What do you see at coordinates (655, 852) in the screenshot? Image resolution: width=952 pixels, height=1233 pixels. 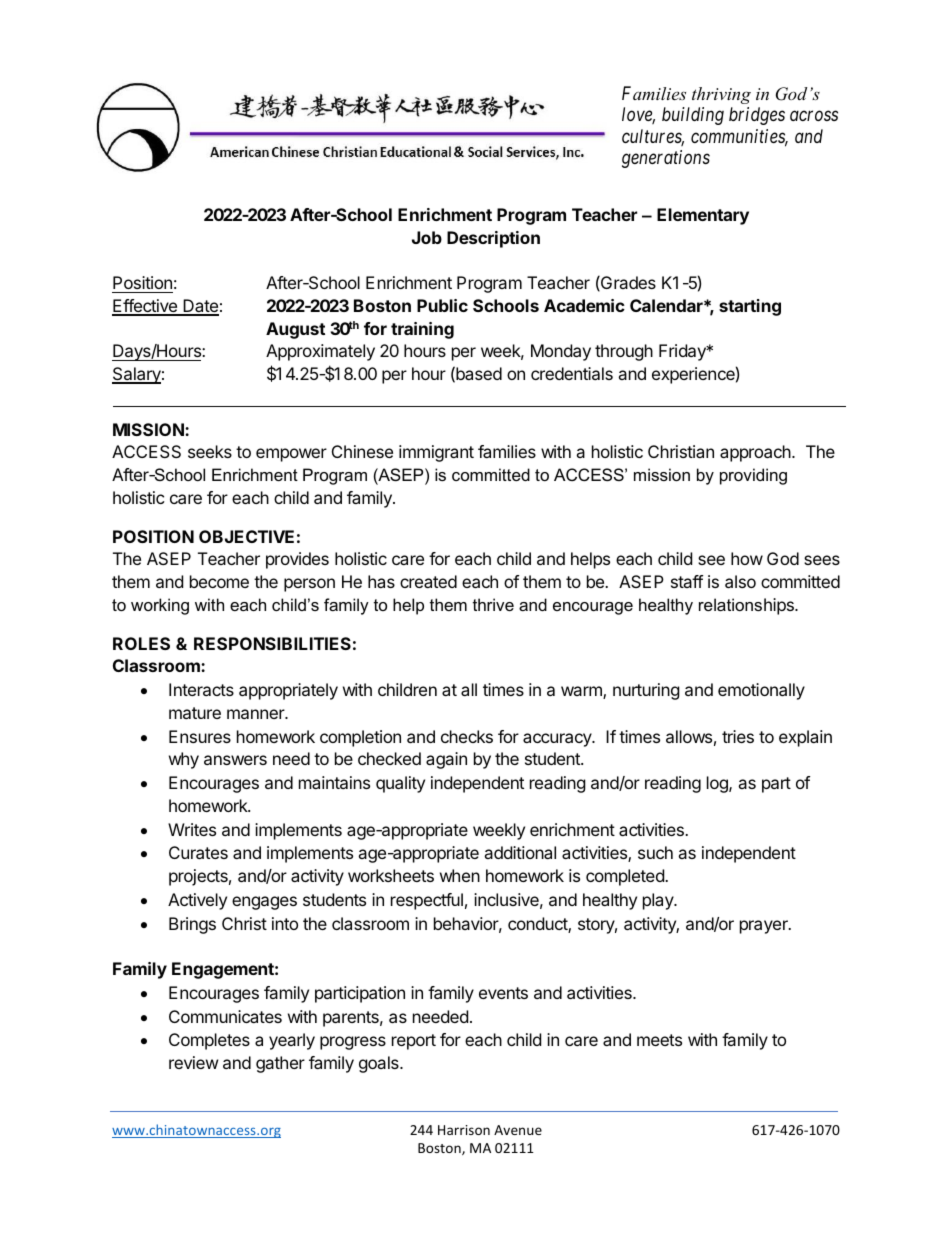 I see `such` at bounding box center [655, 852].
